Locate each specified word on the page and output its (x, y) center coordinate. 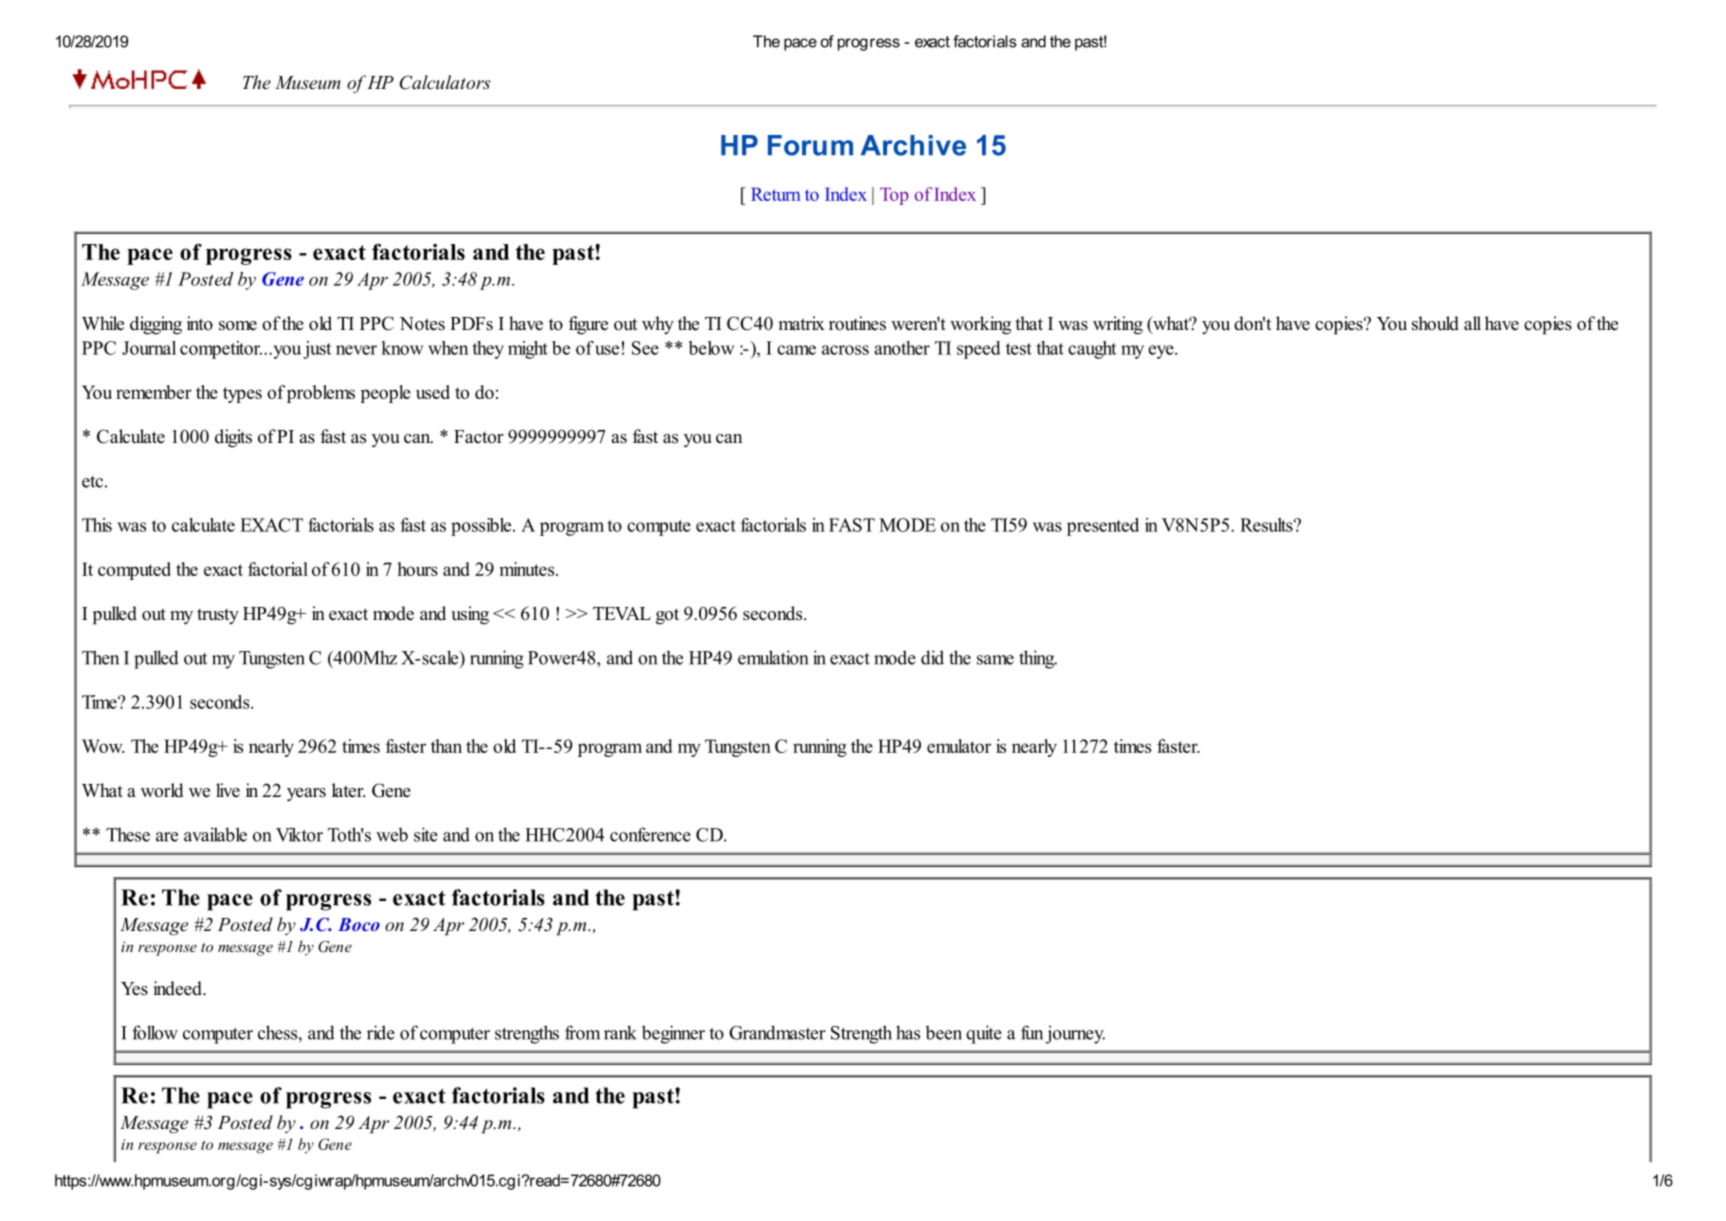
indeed (178, 988)
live (228, 790)
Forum (810, 145)
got (667, 616)
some (238, 326)
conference (650, 834)
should (1435, 323)
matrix (802, 323)
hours (417, 569)
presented (1103, 527)
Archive (913, 145)
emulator (959, 746)
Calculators (445, 82)
